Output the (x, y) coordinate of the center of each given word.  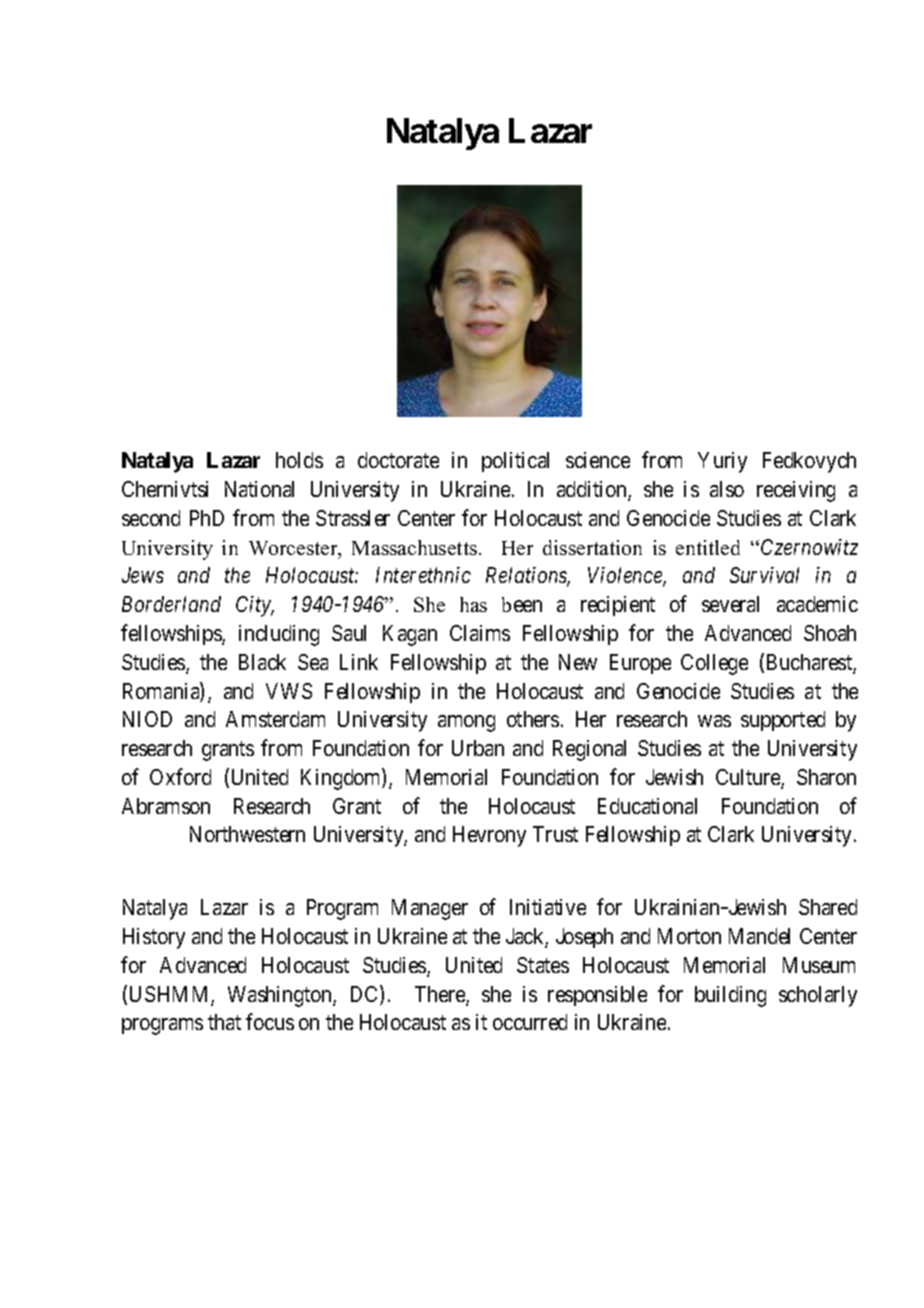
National (259, 489)
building (730, 996)
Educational (647, 806)
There (441, 995)
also (727, 489)
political (515, 462)
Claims (480, 633)
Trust (555, 834)
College (714, 664)
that (224, 1022)
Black (262, 662)
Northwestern (247, 834)
